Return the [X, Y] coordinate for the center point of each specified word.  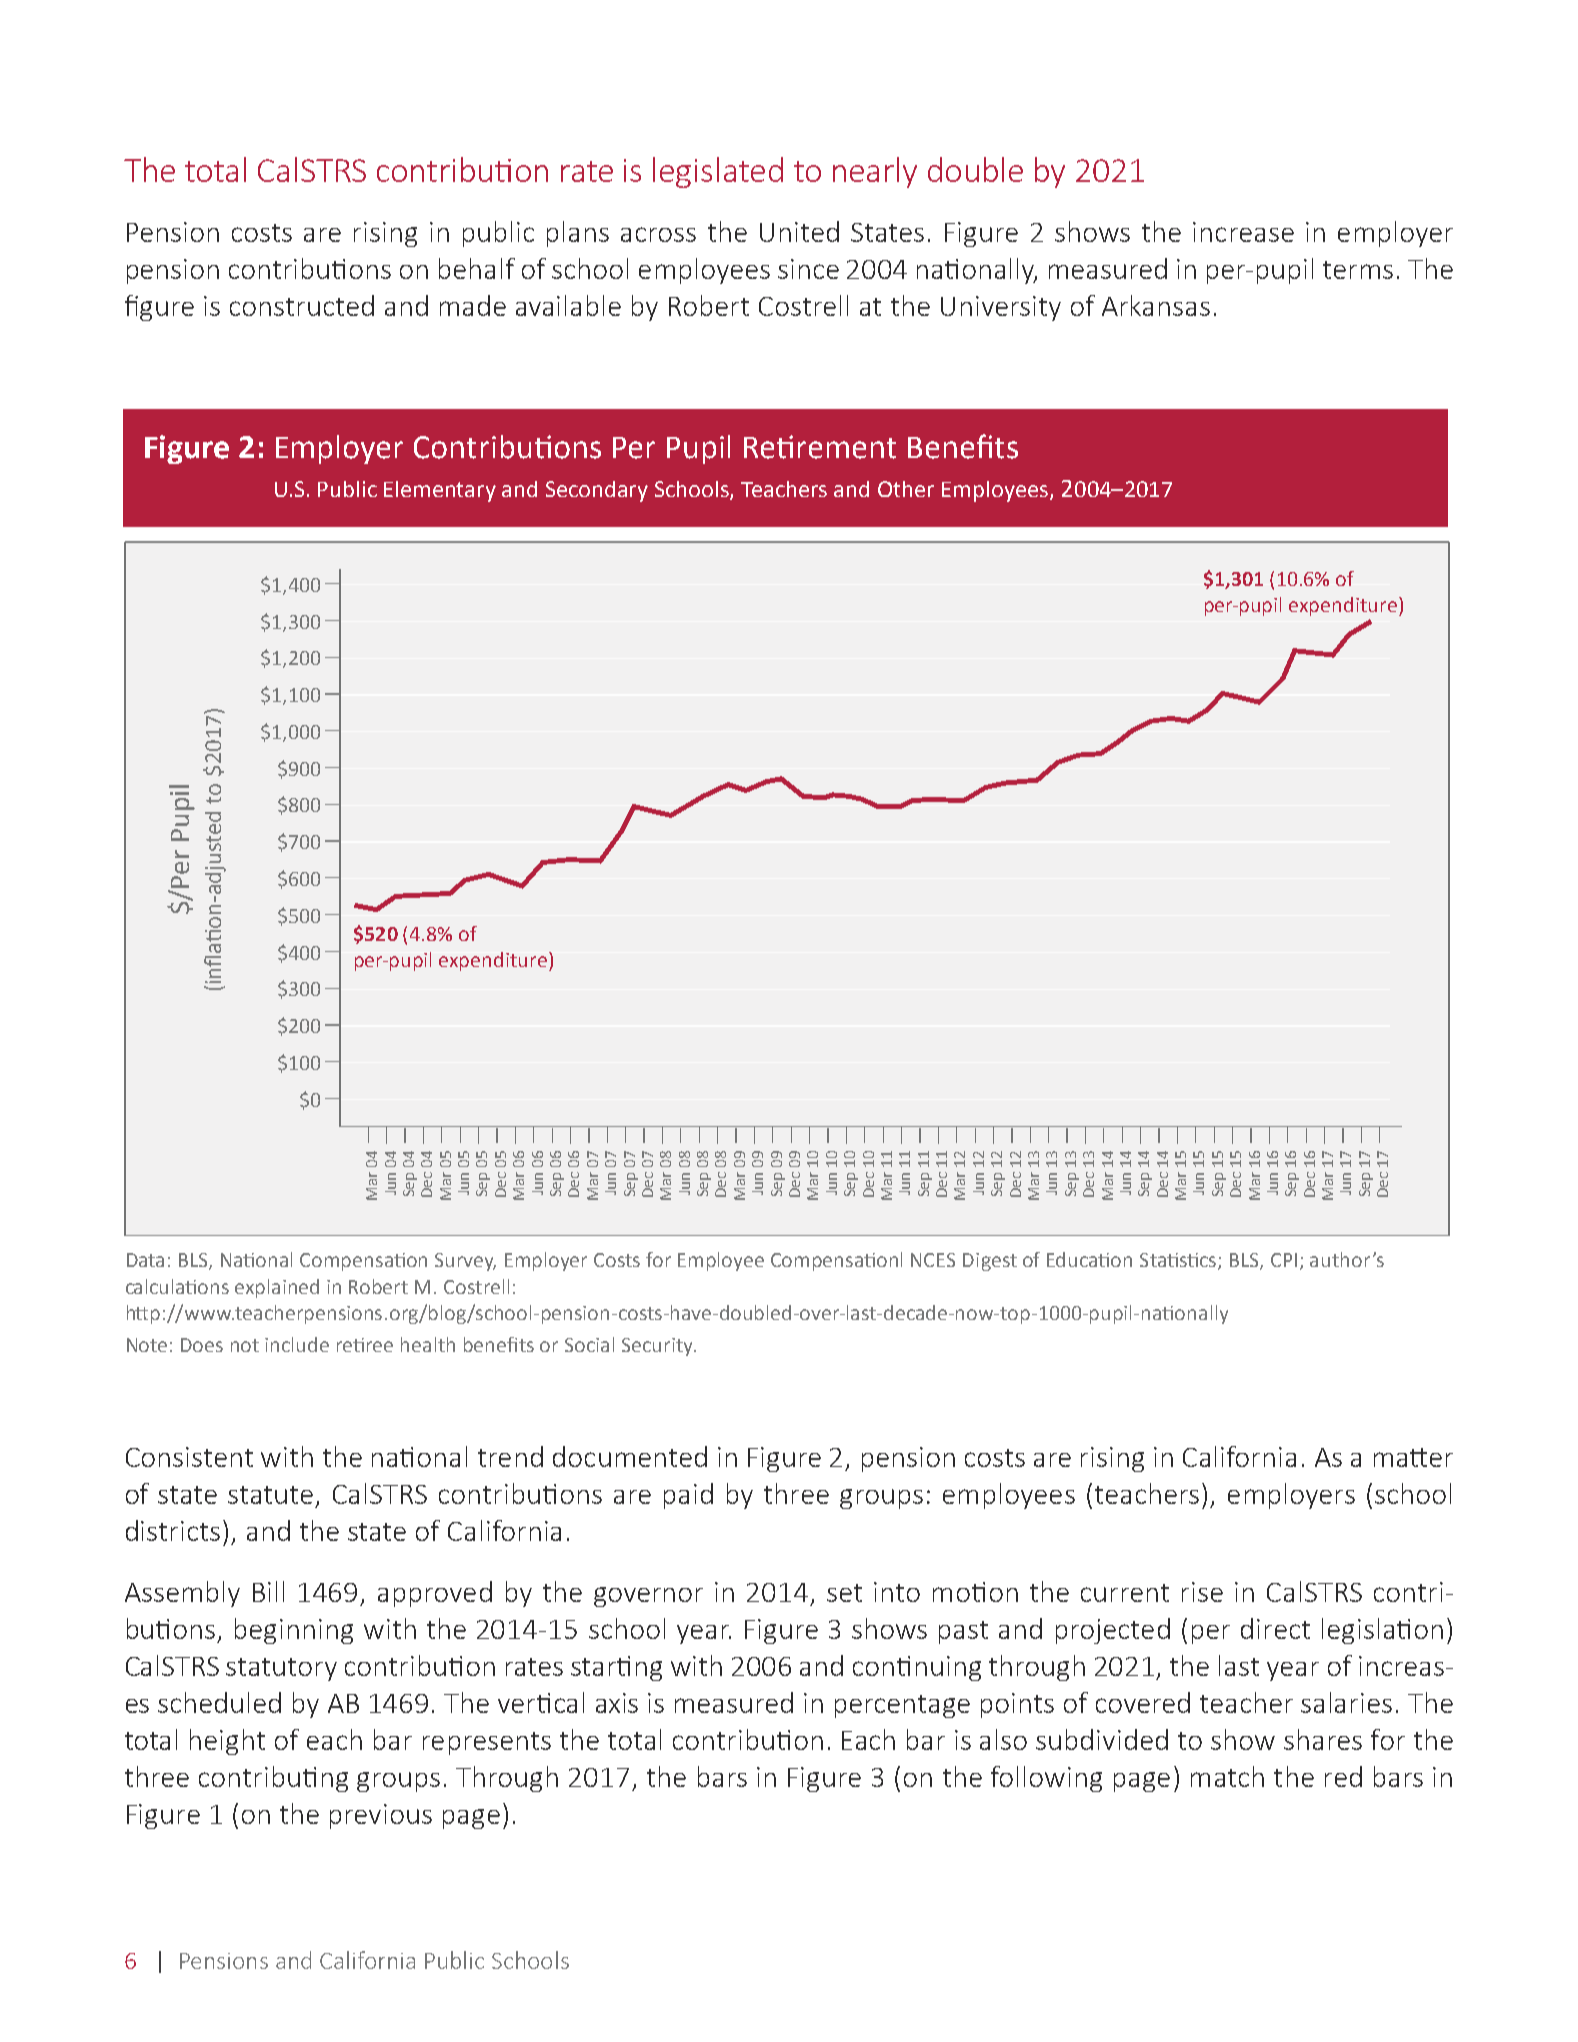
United [799, 231]
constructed [302, 305]
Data [145, 1260]
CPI [1284, 1260]
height [227, 1742]
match [1227, 1776]
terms [1358, 270]
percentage [902, 1706]
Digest [990, 1262]
